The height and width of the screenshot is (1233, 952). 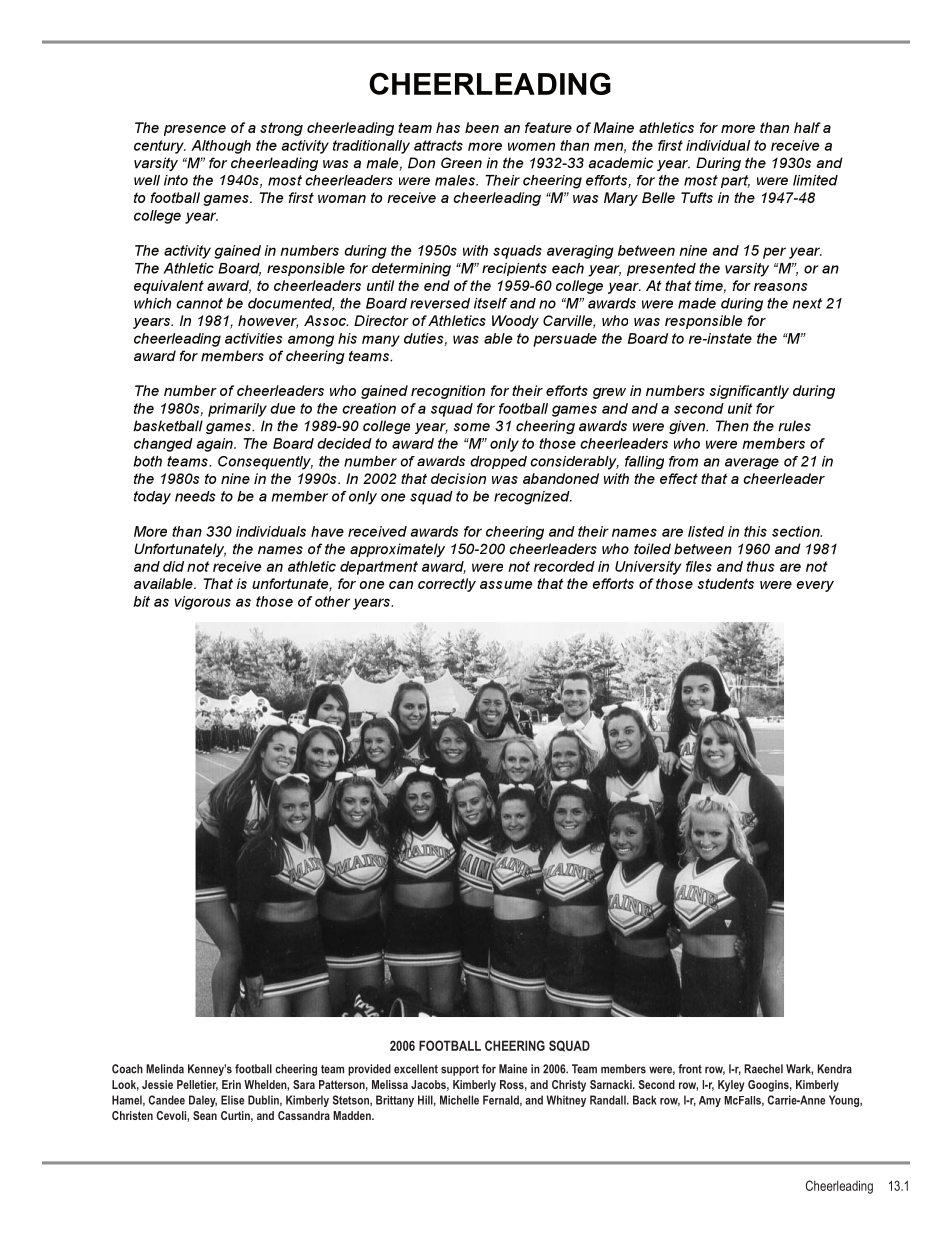 What do you see at coordinates (460, 1070) in the screenshot?
I see `support` at bounding box center [460, 1070].
